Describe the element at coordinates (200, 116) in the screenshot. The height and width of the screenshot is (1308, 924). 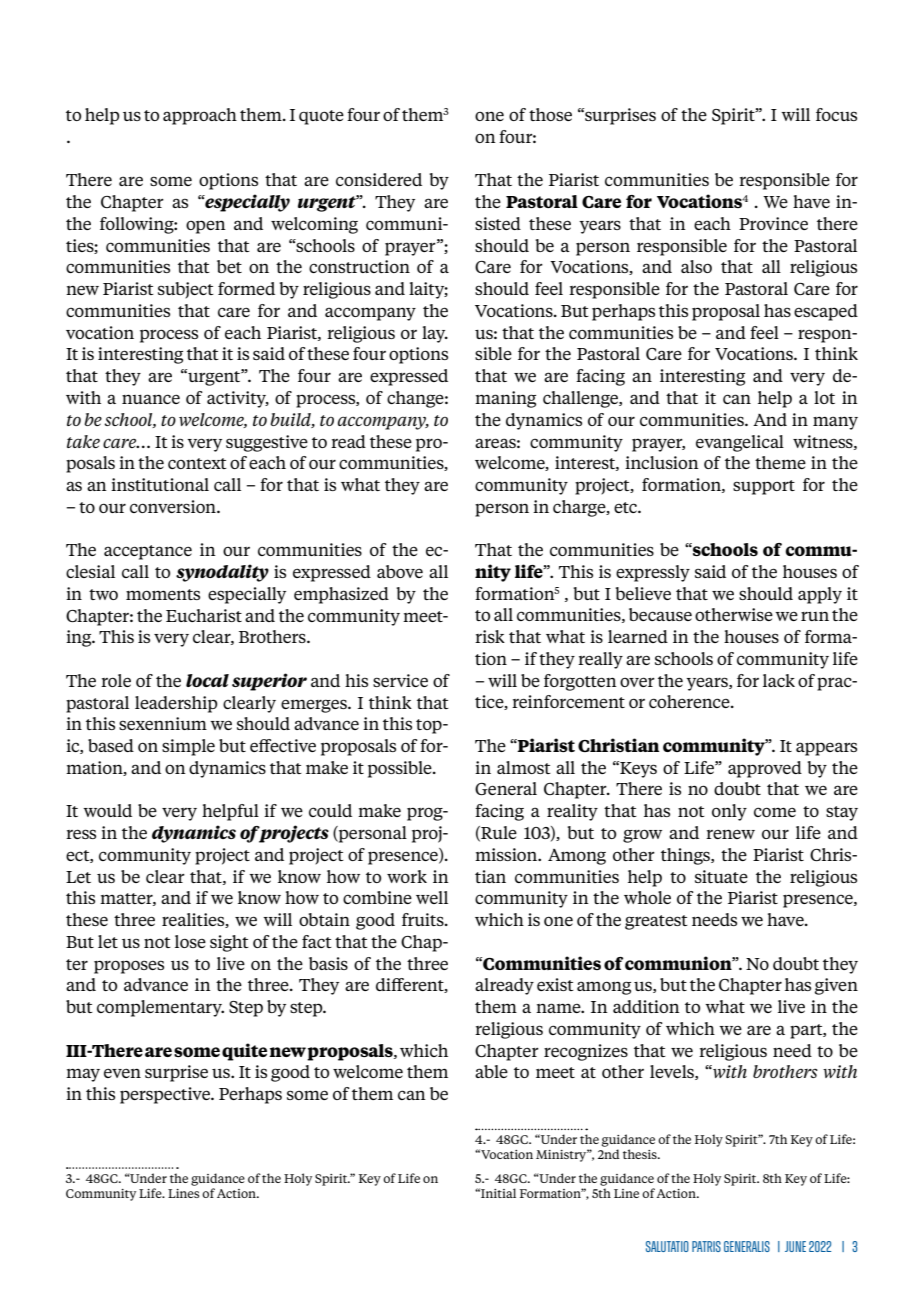
I see `approach` at that location.
